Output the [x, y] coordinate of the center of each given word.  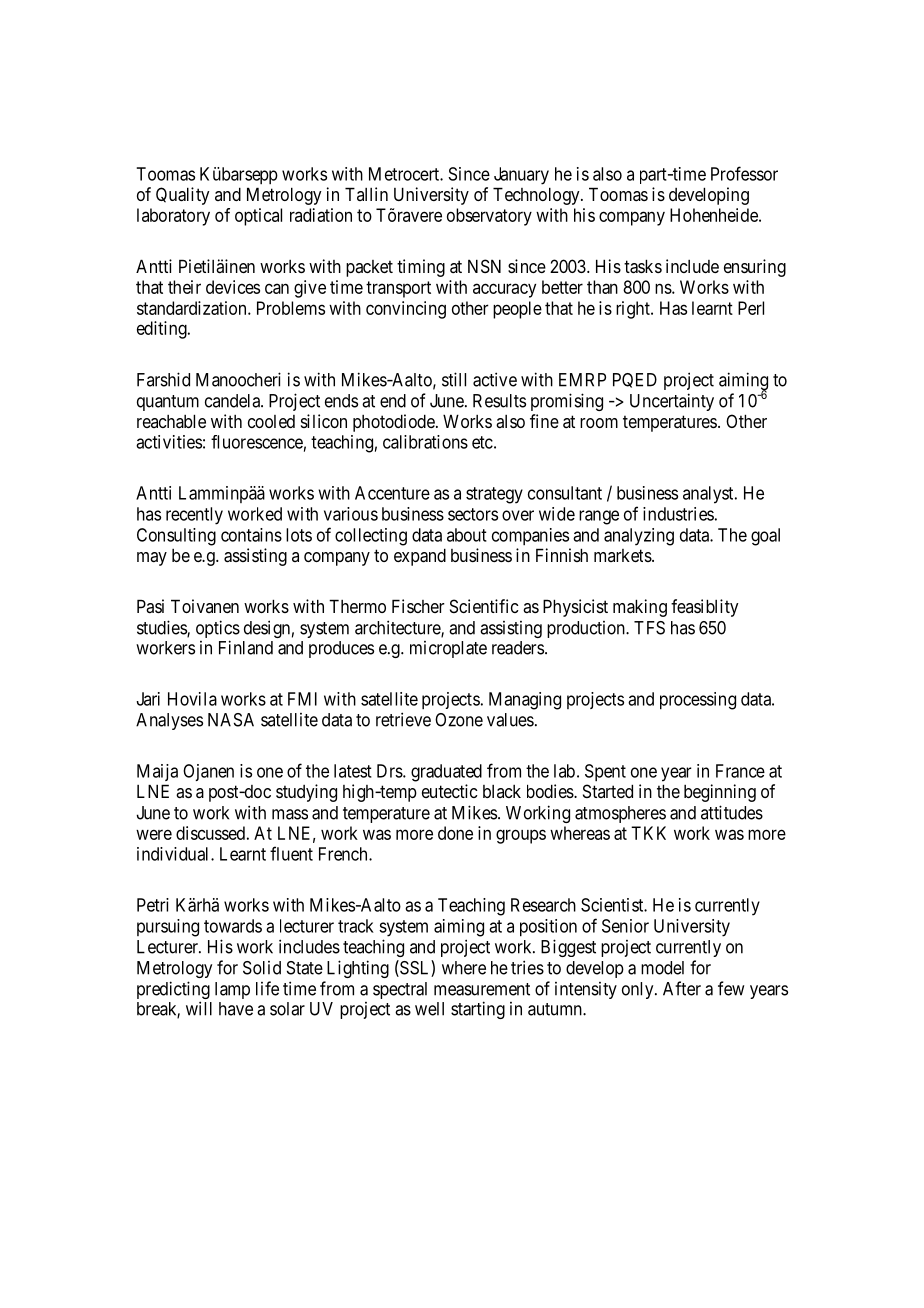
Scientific [484, 606]
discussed [210, 833]
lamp [232, 990]
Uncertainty [672, 402]
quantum [168, 403]
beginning [720, 793]
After [682, 988]
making [640, 608]
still [454, 379]
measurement [482, 989]
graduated [446, 773]
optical [258, 217]
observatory [489, 217]
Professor [744, 173]
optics [218, 630]
